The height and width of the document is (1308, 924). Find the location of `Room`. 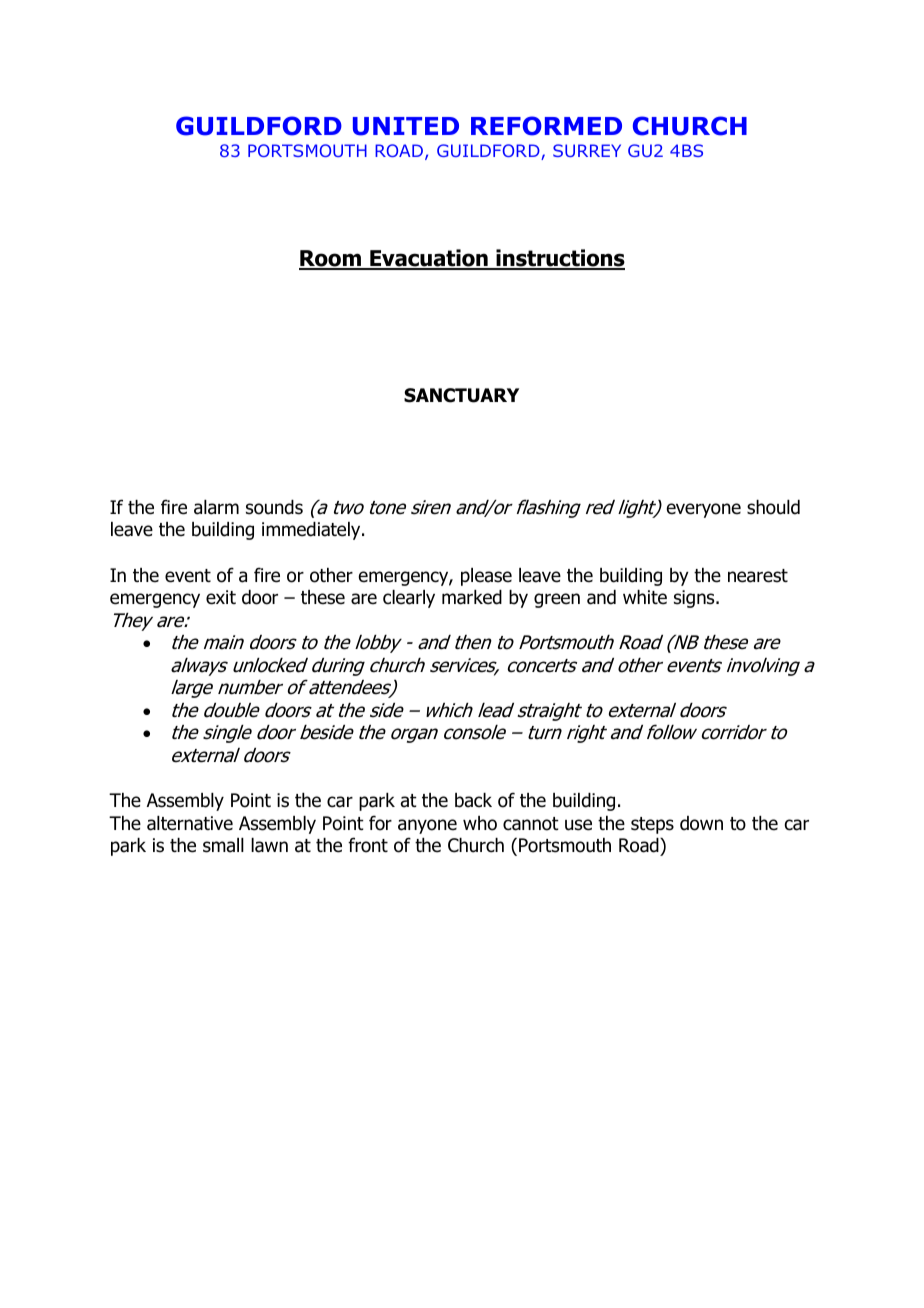

Room is located at coordinates (331, 259).
